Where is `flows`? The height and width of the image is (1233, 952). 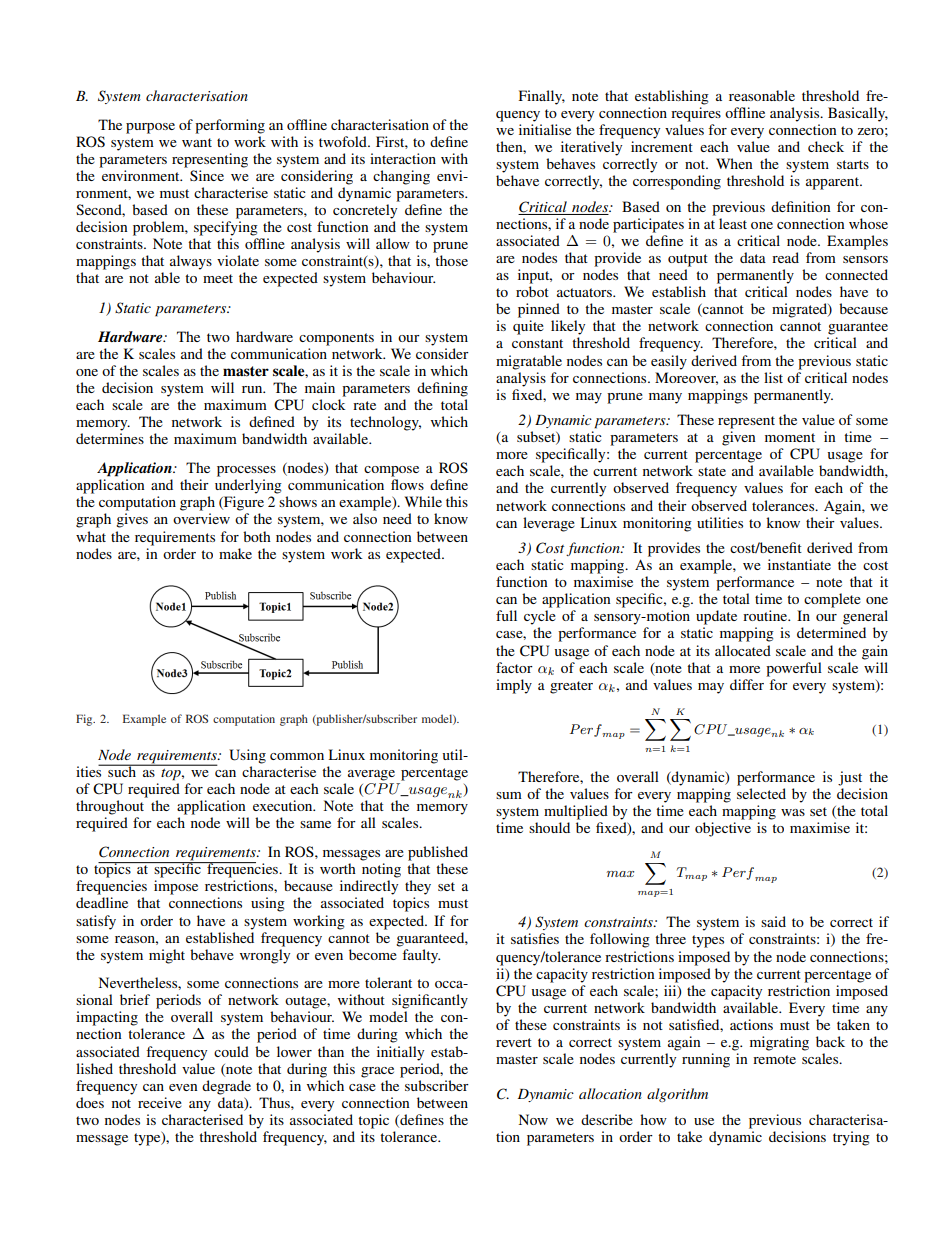 flows is located at coordinates (407, 484).
